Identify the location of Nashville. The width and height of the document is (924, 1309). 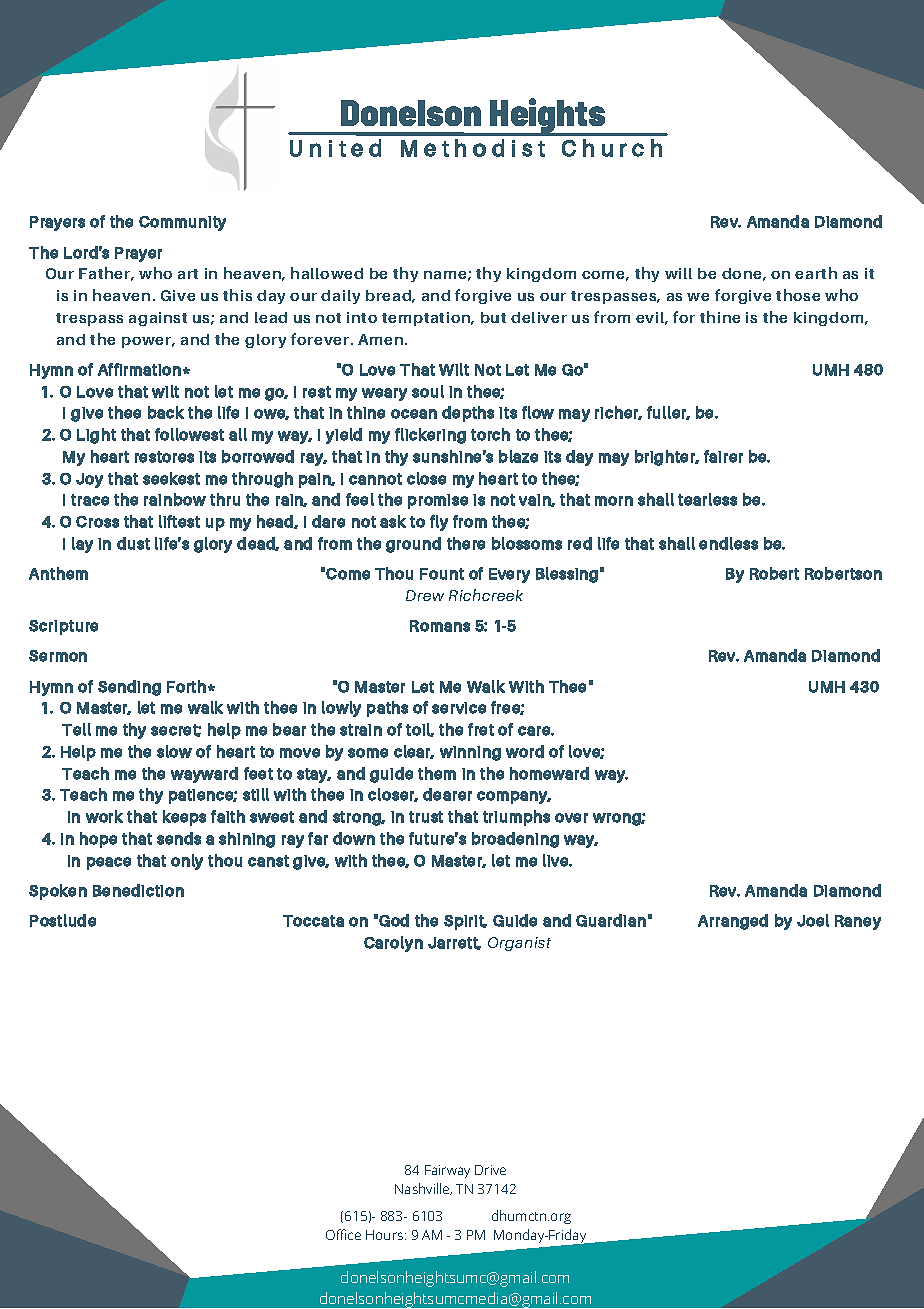
(423, 1189).
